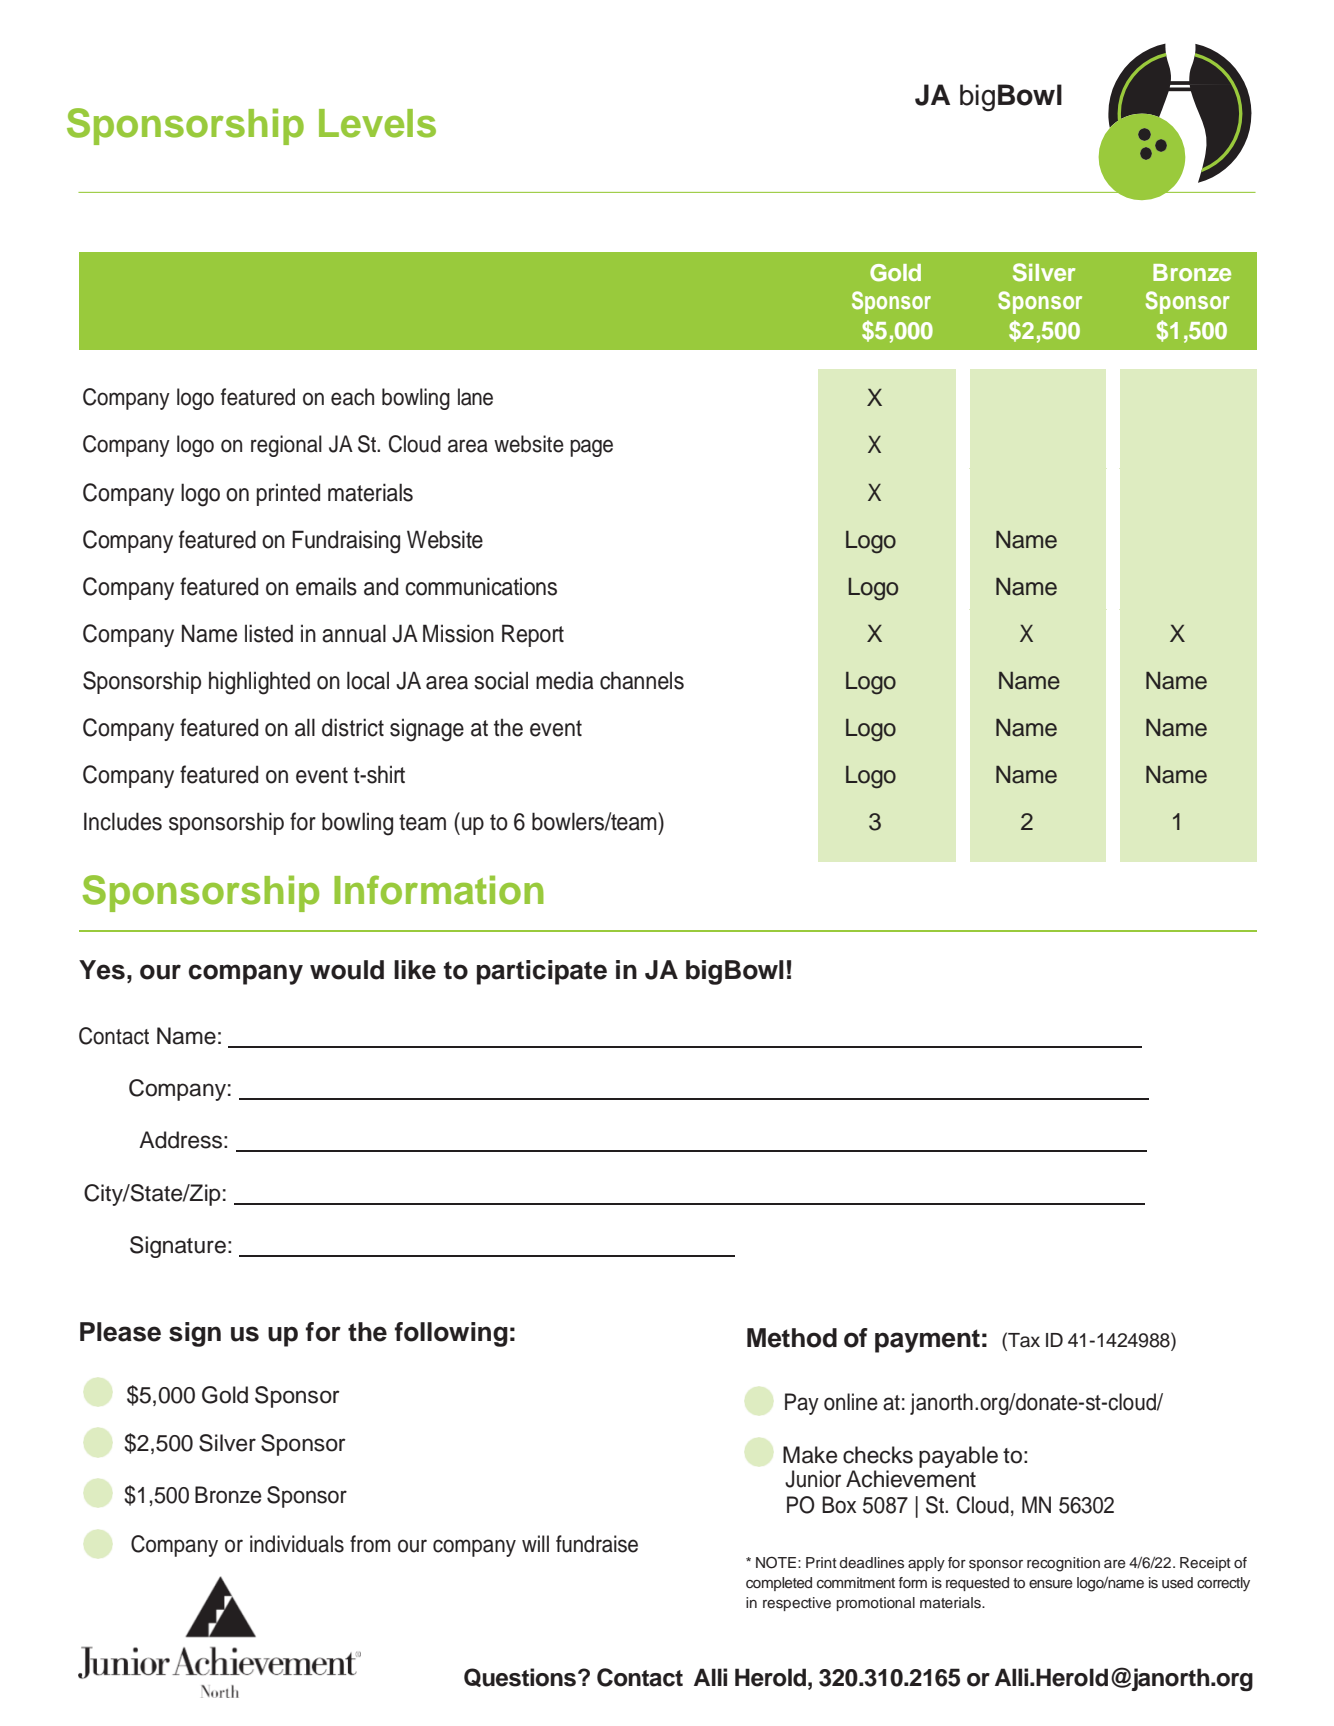  Describe the element at coordinates (792, 1338) in the screenshot. I see `Method` at that location.
